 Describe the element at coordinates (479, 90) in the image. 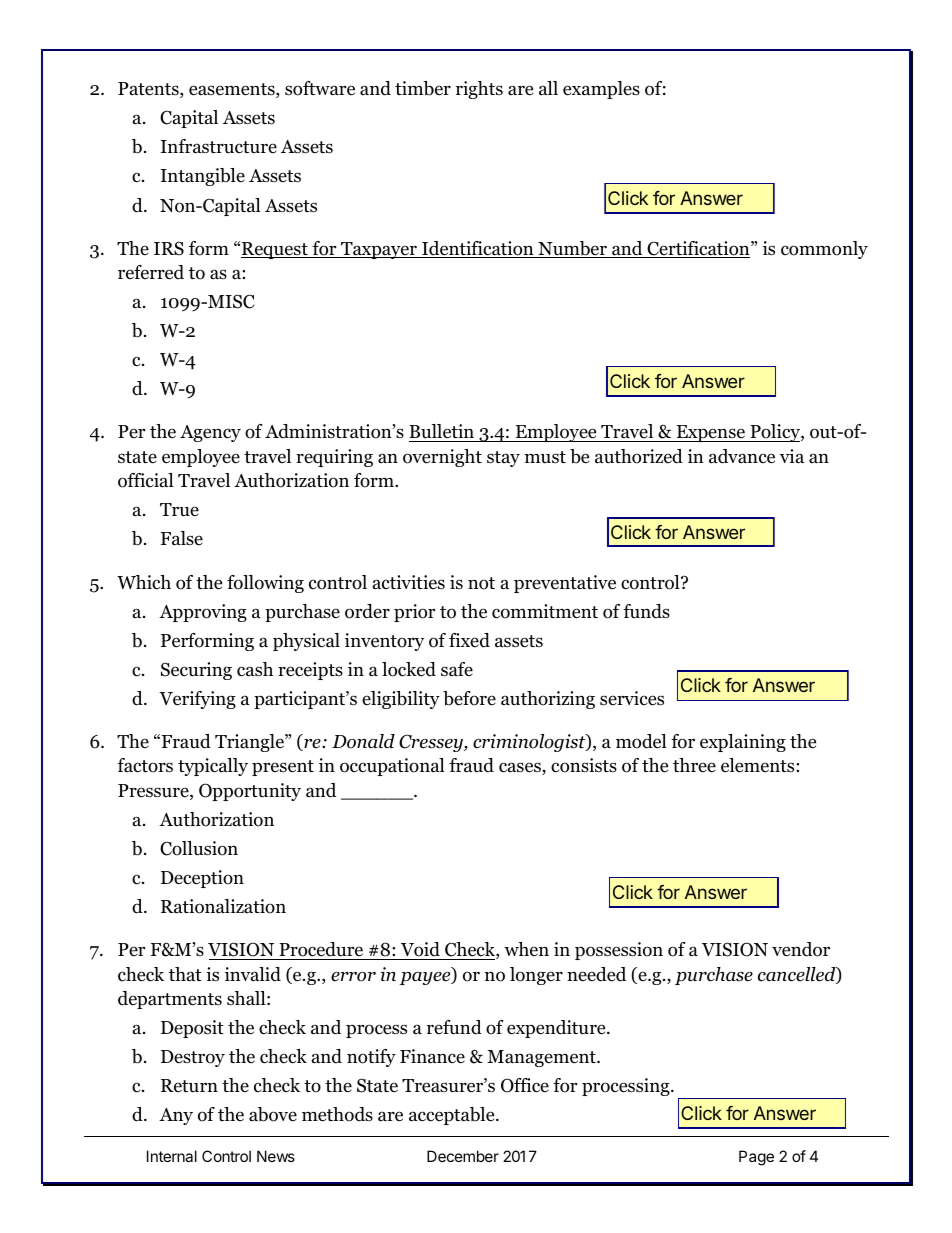

I see `rights` at that location.
